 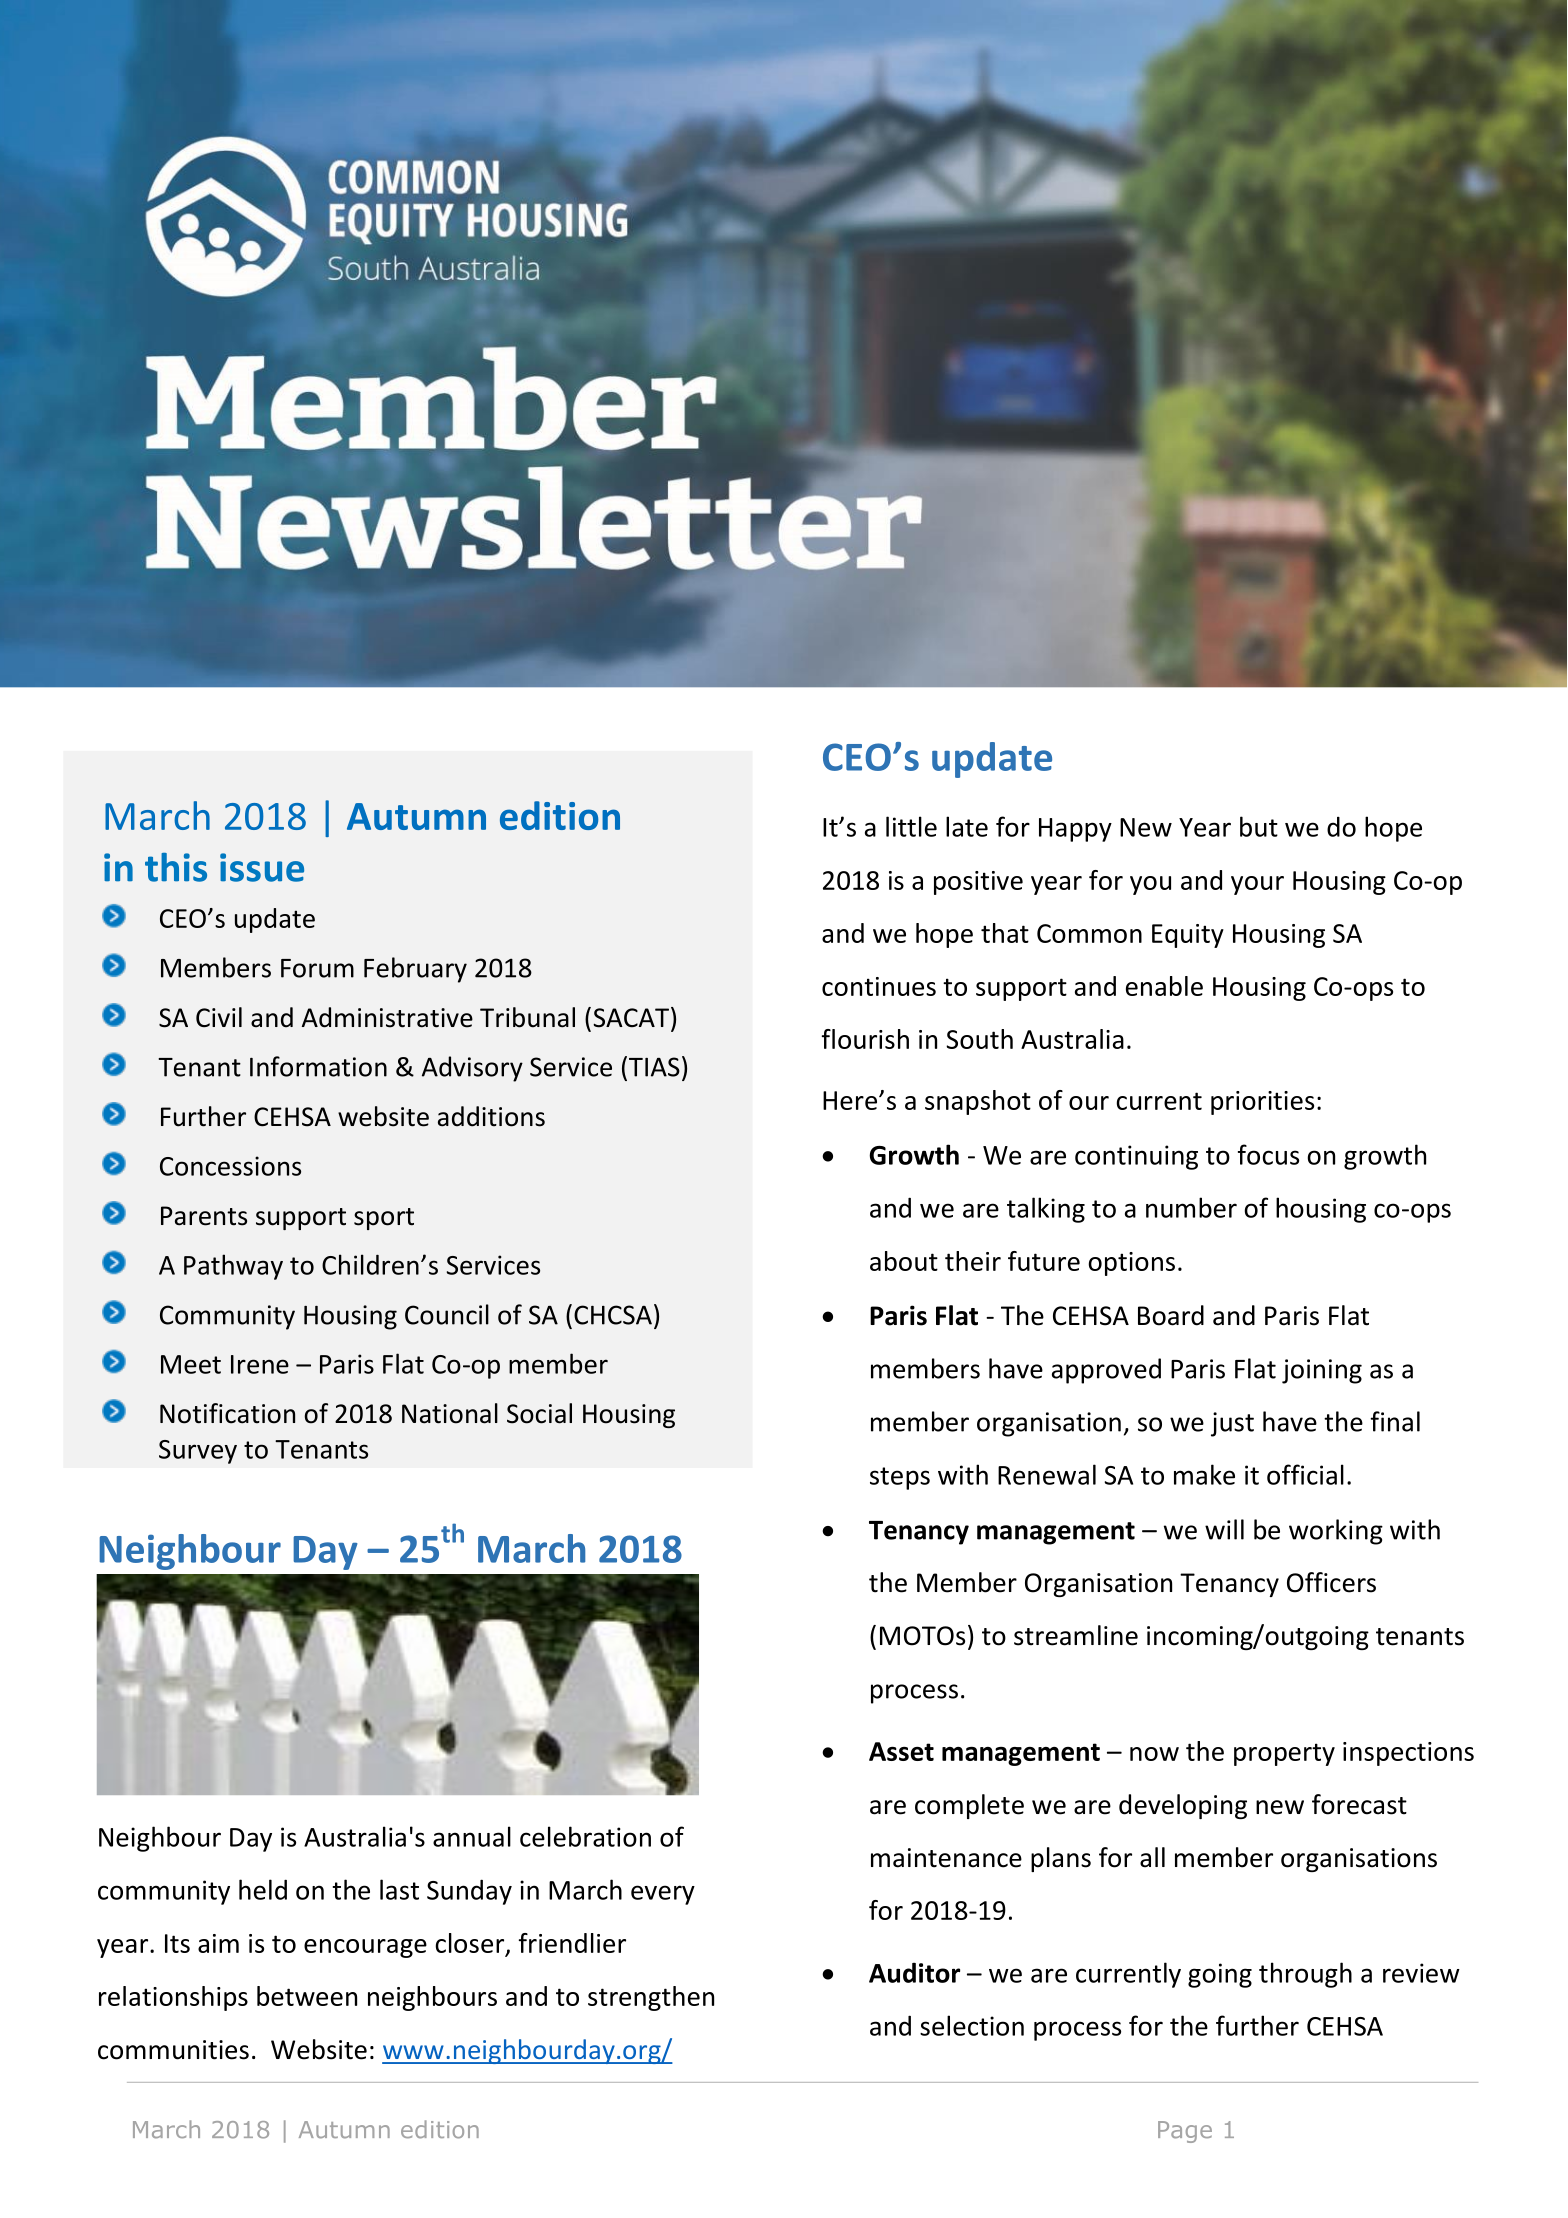 What do you see at coordinates (911, 826) in the image?
I see `little` at bounding box center [911, 826].
